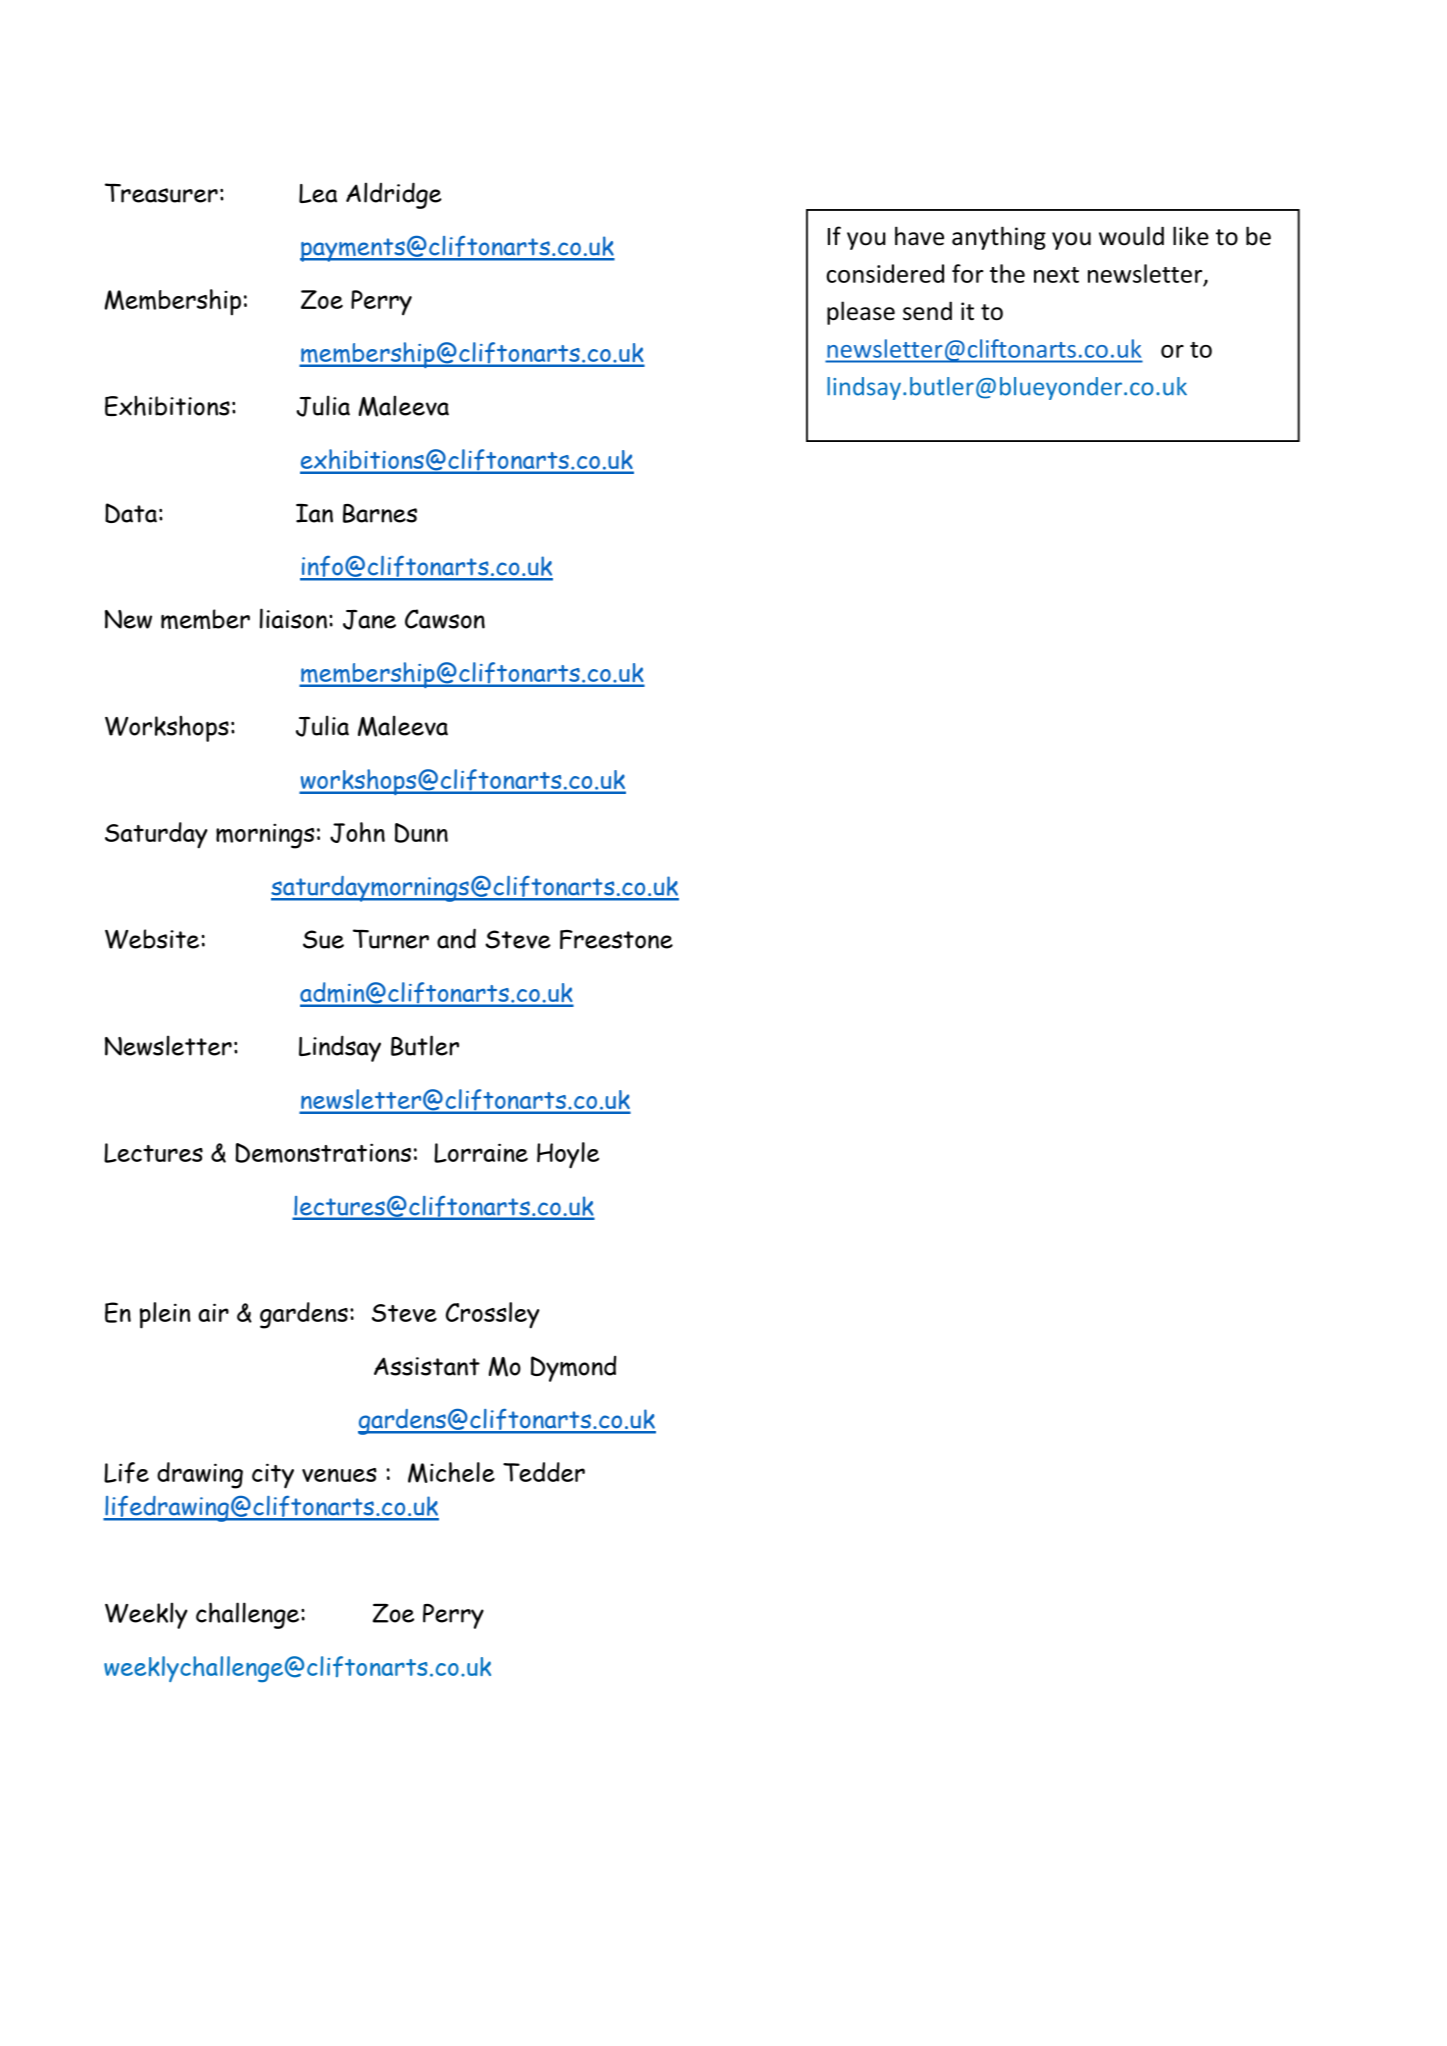 This screenshot has height=2046, width=1447. Describe the element at coordinates (456, 938) in the screenshot. I see `and` at that location.
